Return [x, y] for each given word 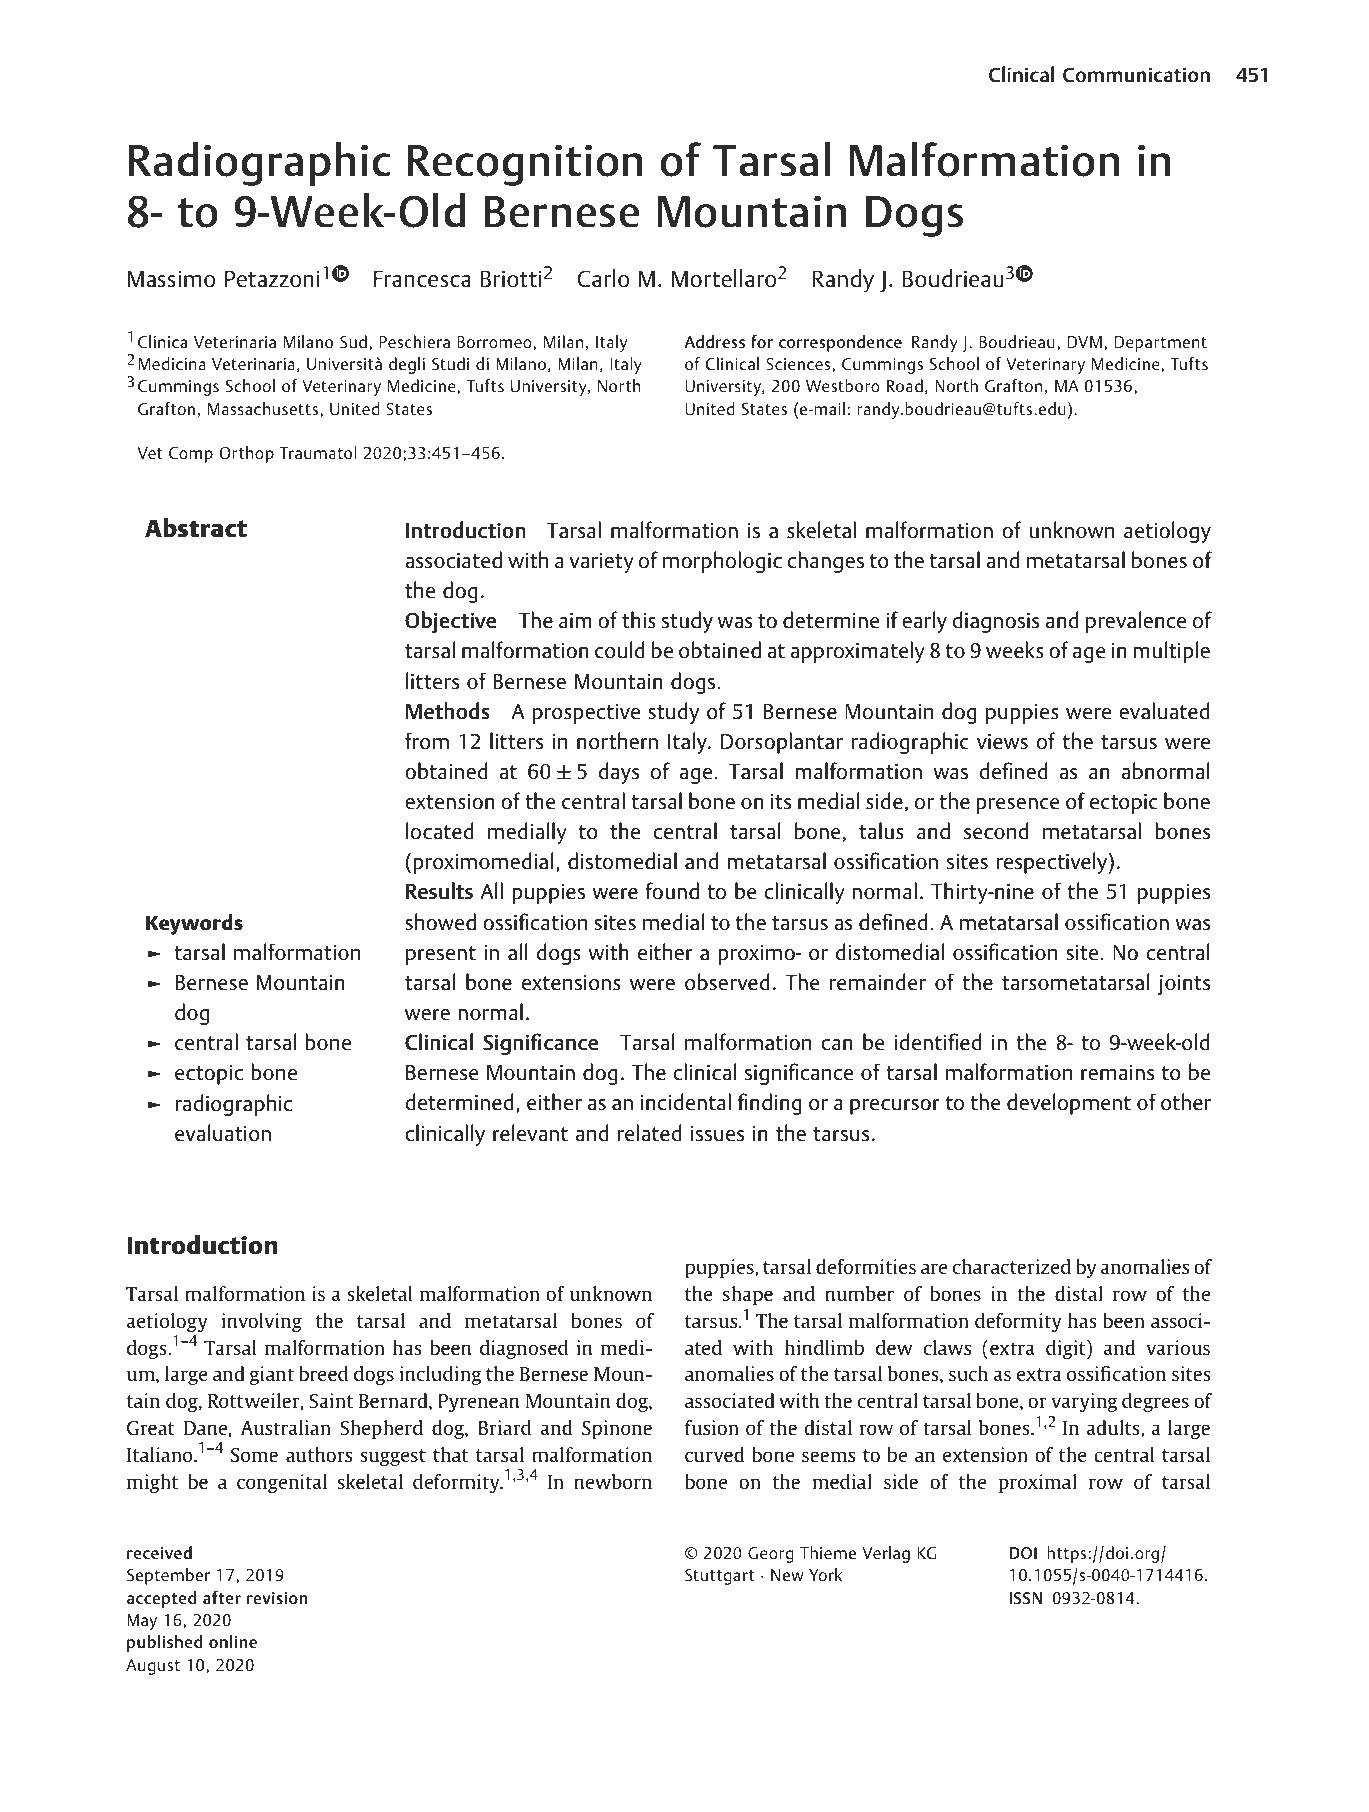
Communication [1136, 74]
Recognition [525, 165]
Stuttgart [720, 1577]
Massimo [171, 279]
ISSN [1025, 1598]
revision [277, 1598]
